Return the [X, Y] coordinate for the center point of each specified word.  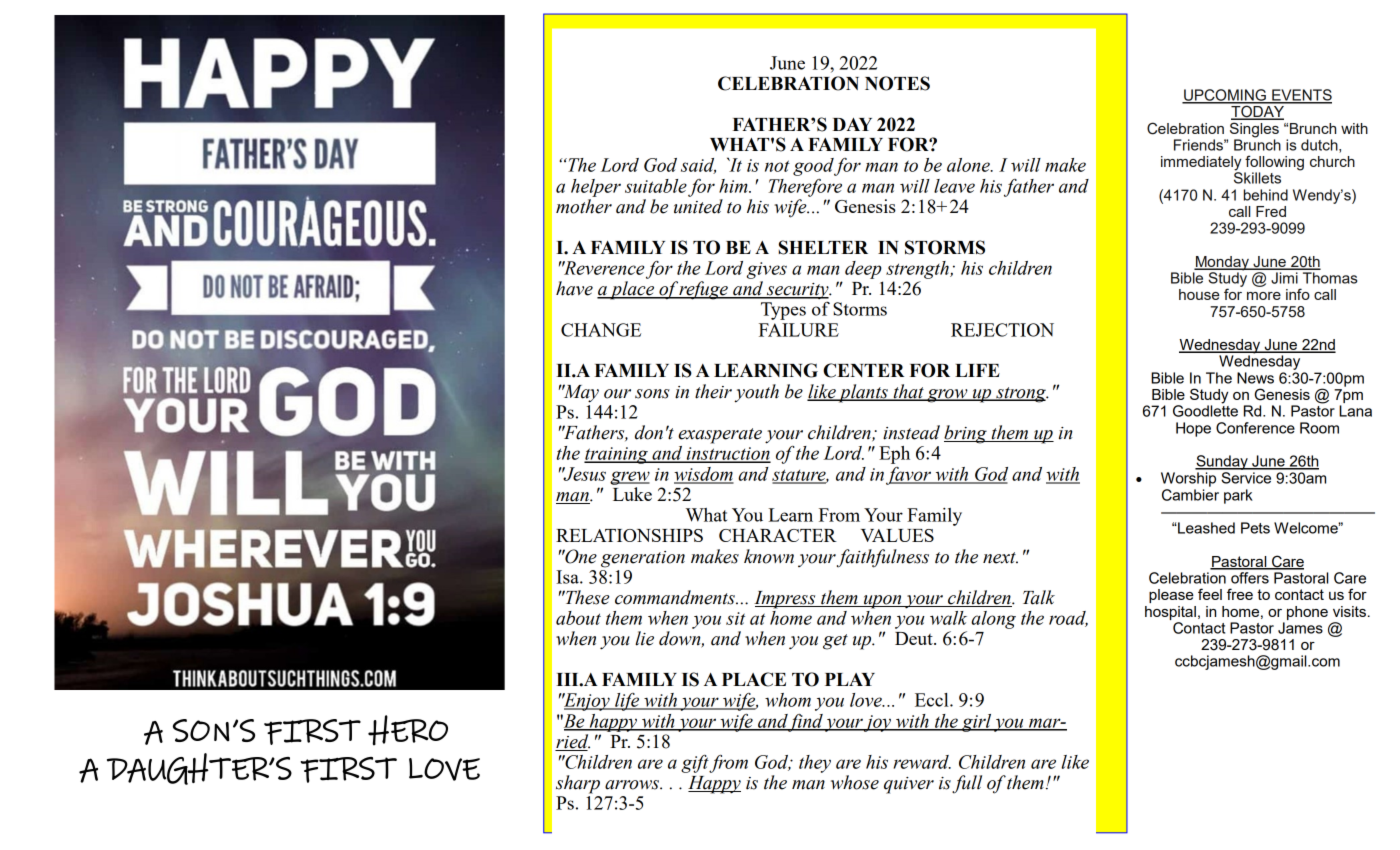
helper [596, 188]
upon [882, 602]
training [617, 455]
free [1240, 594]
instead [911, 432]
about [578, 618]
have [574, 288]
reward [922, 762]
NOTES [897, 83]
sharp [578, 784]
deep [863, 270]
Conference [1255, 428]
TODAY [1257, 111]
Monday [1222, 264]
